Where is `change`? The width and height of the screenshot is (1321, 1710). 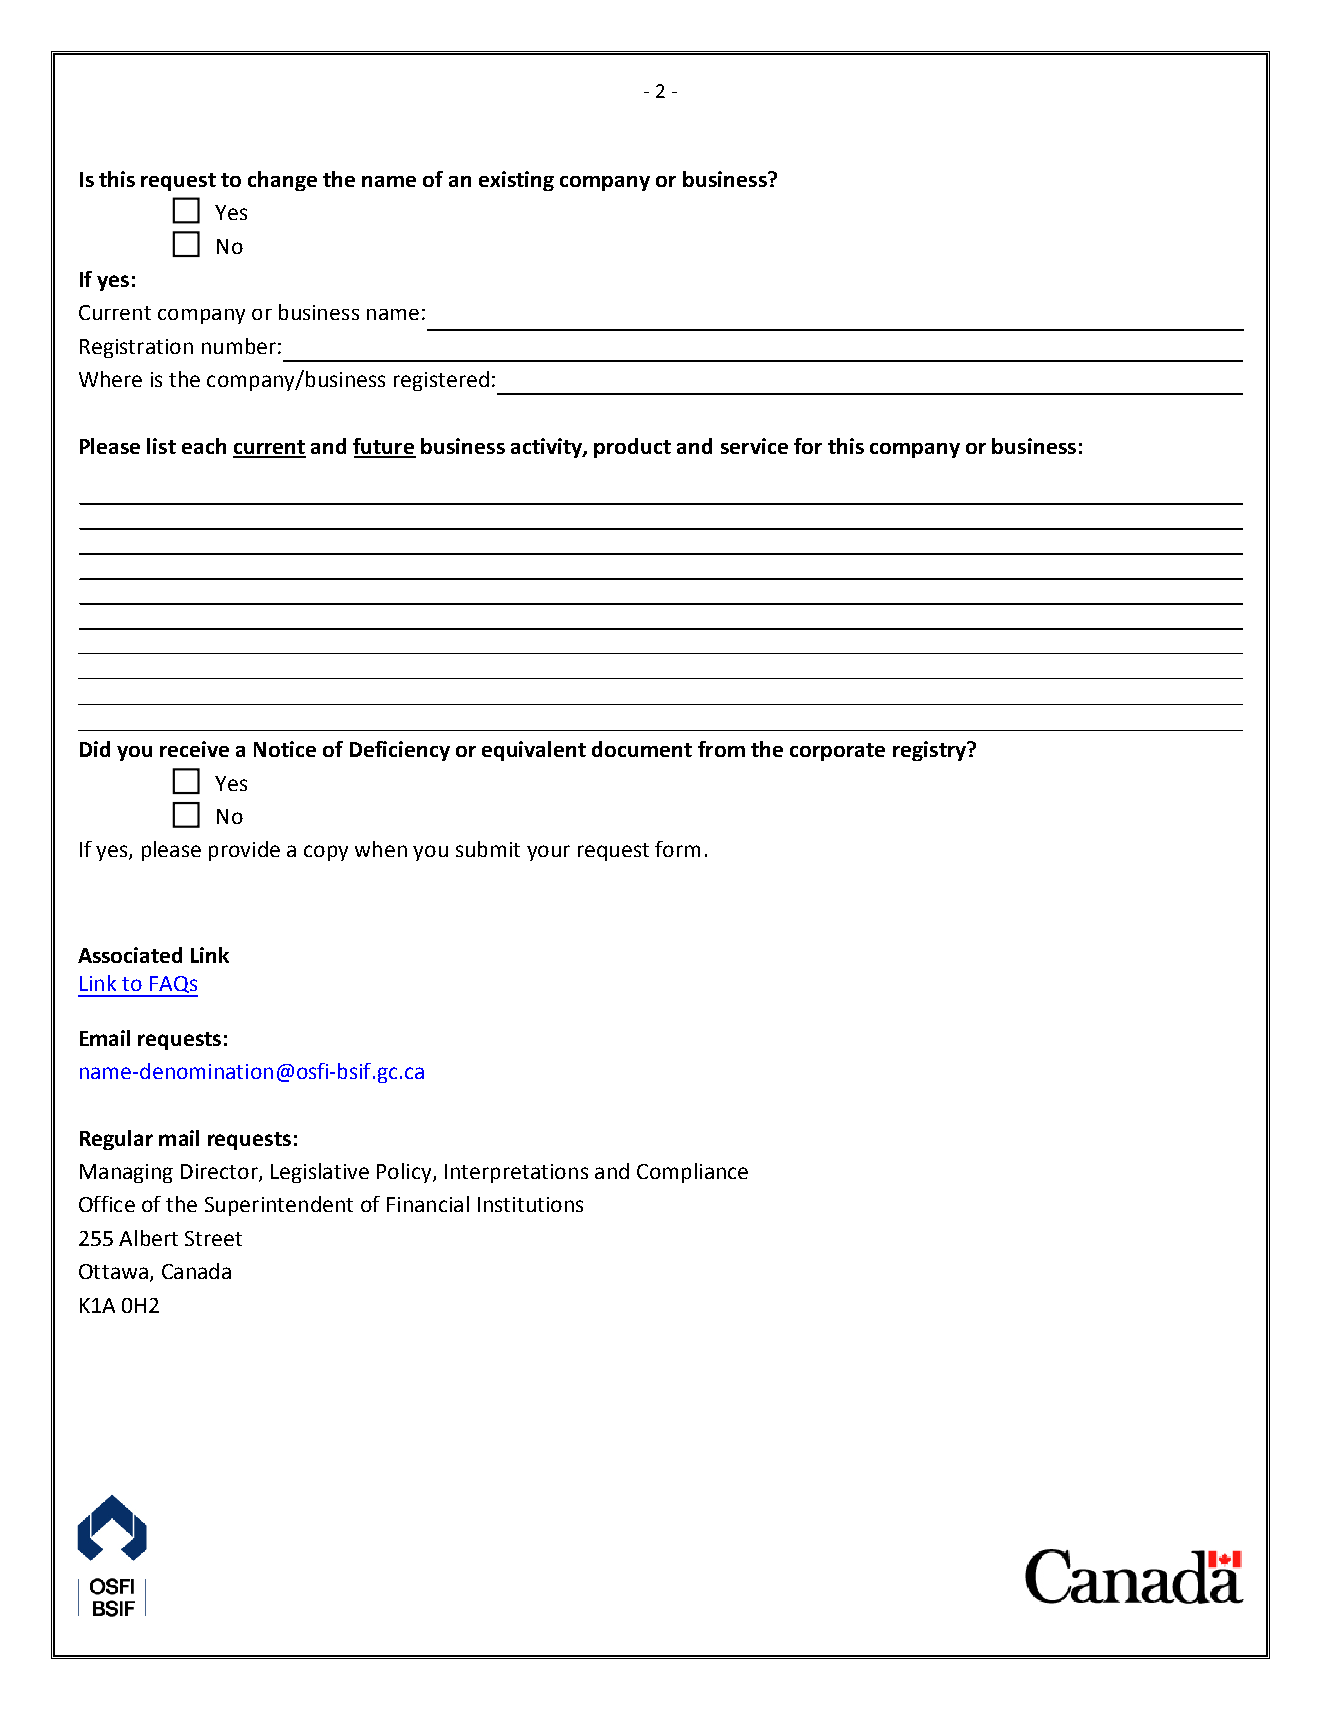 change is located at coordinates (282, 181).
